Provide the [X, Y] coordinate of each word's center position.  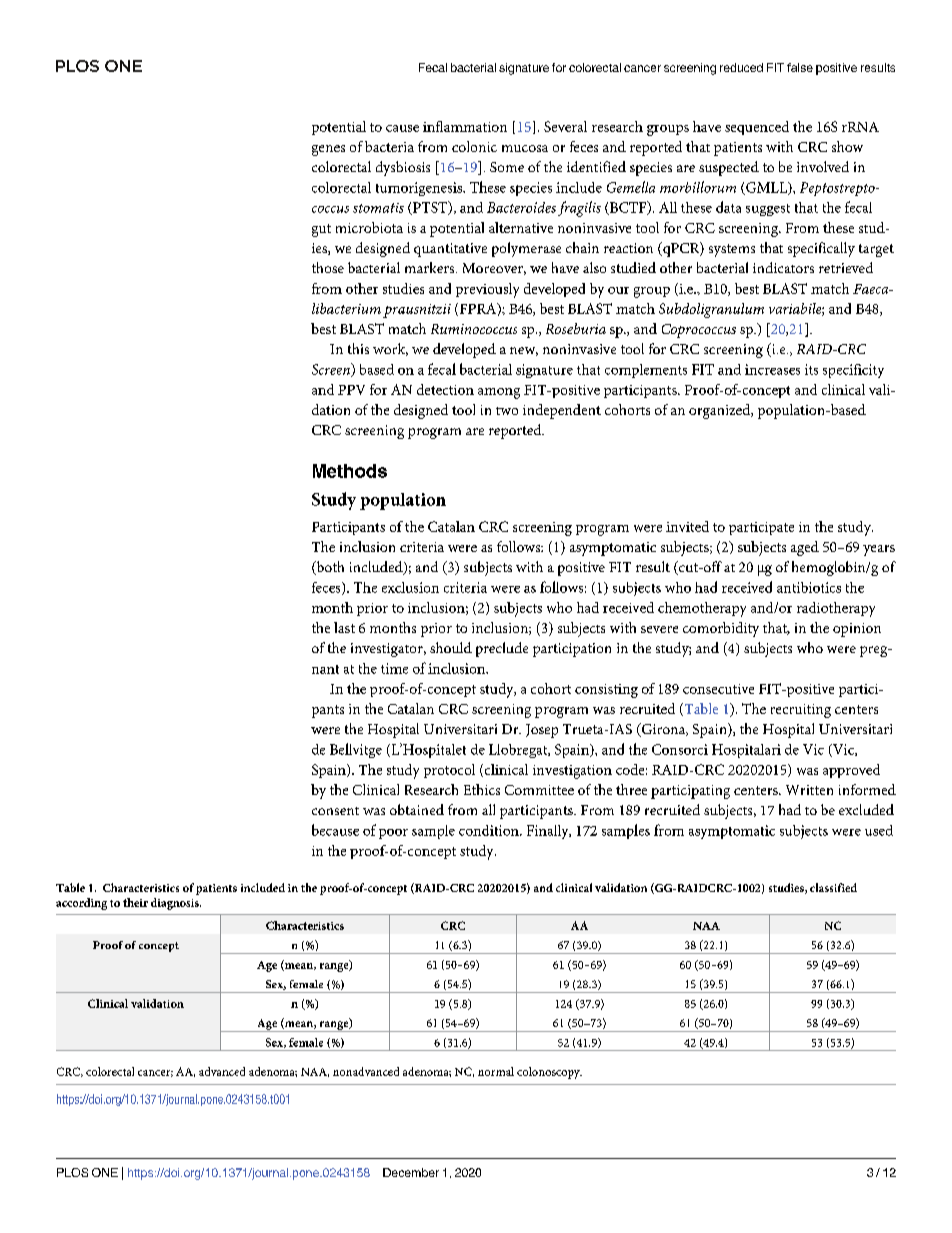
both [329, 568]
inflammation [465, 126]
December [411, 1172]
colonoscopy [549, 1073]
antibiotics [809, 587]
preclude [502, 649]
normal [496, 1071]
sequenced [757, 128]
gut [321, 230]
